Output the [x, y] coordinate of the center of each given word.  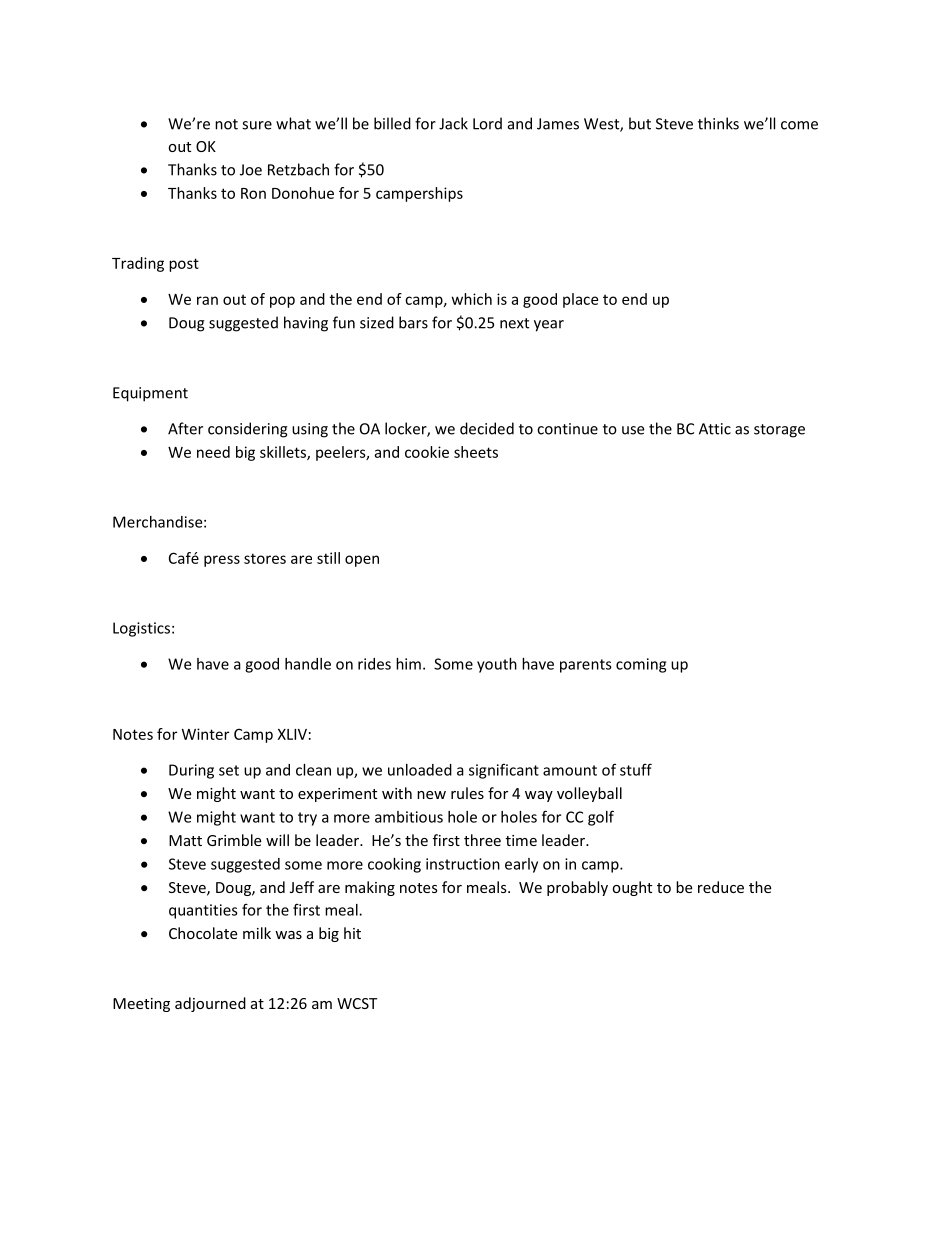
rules [467, 793]
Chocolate [203, 933]
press [222, 561]
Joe [251, 170]
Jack [453, 123]
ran [207, 300]
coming [641, 665]
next [514, 323]
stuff [636, 769]
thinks [718, 123]
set [229, 770]
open [362, 561]
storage [779, 431]
